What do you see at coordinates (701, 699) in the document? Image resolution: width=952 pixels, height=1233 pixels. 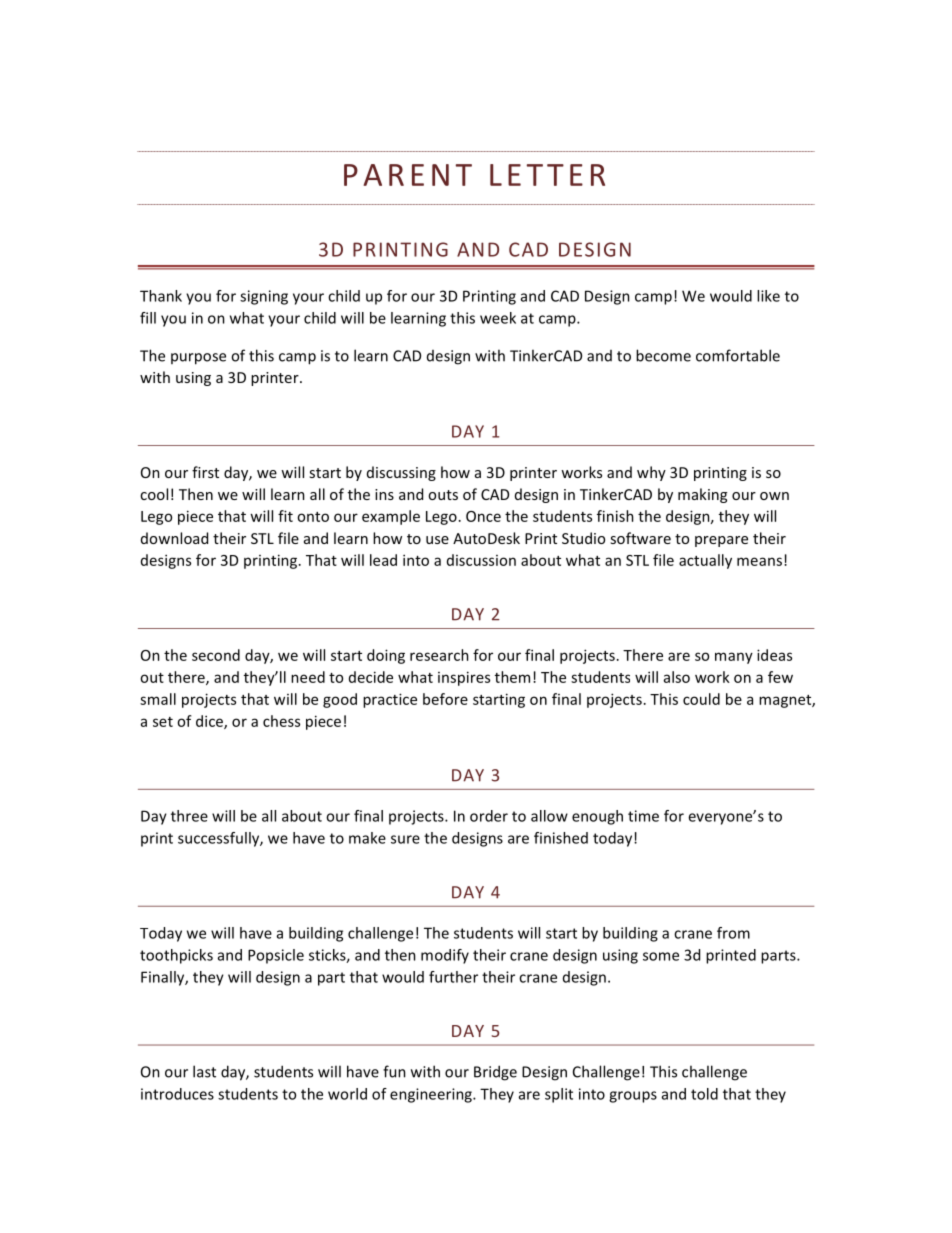 I see `could` at bounding box center [701, 699].
